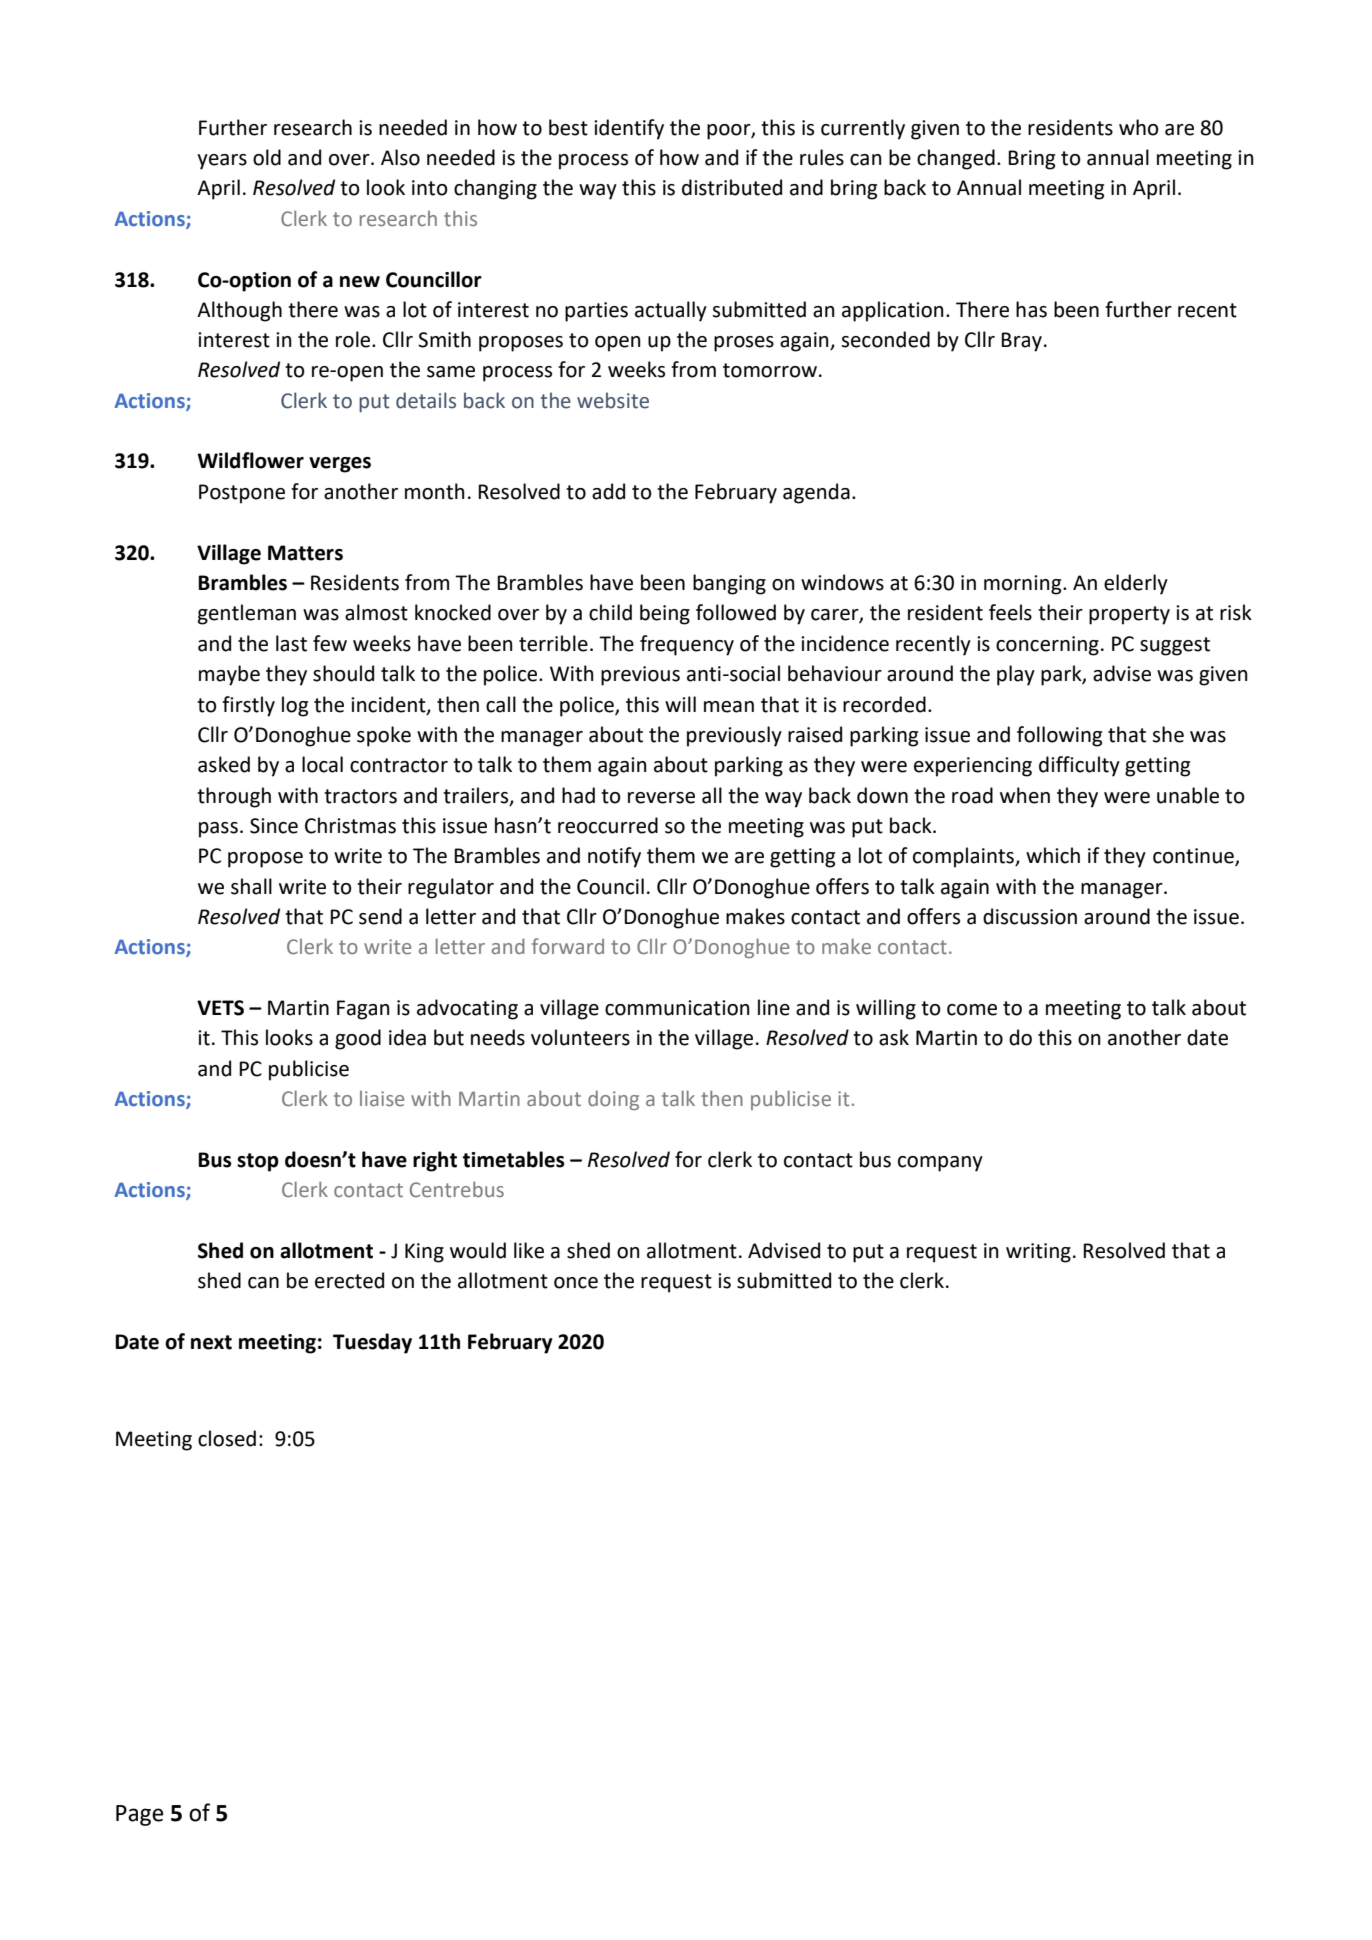 Image resolution: width=1372 pixels, height=1940 pixels. Describe the element at coordinates (729, 584) in the screenshot. I see `banging` at that location.
